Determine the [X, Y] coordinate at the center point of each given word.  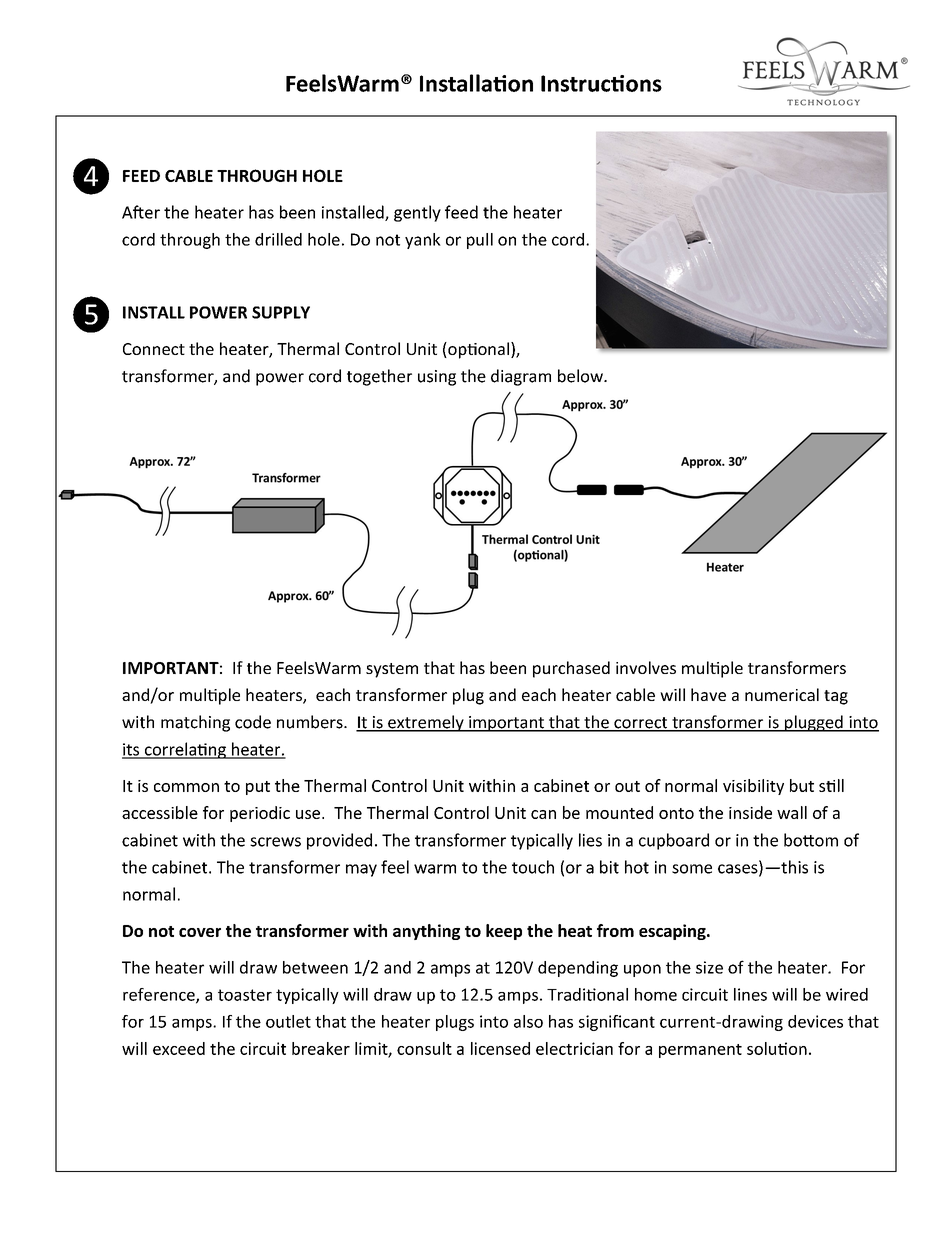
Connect [154, 349]
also [528, 1021]
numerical [782, 694]
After [141, 212]
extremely [426, 723]
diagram [521, 377]
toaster [245, 995]
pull [480, 241]
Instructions [601, 83]
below [581, 376]
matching [195, 723]
